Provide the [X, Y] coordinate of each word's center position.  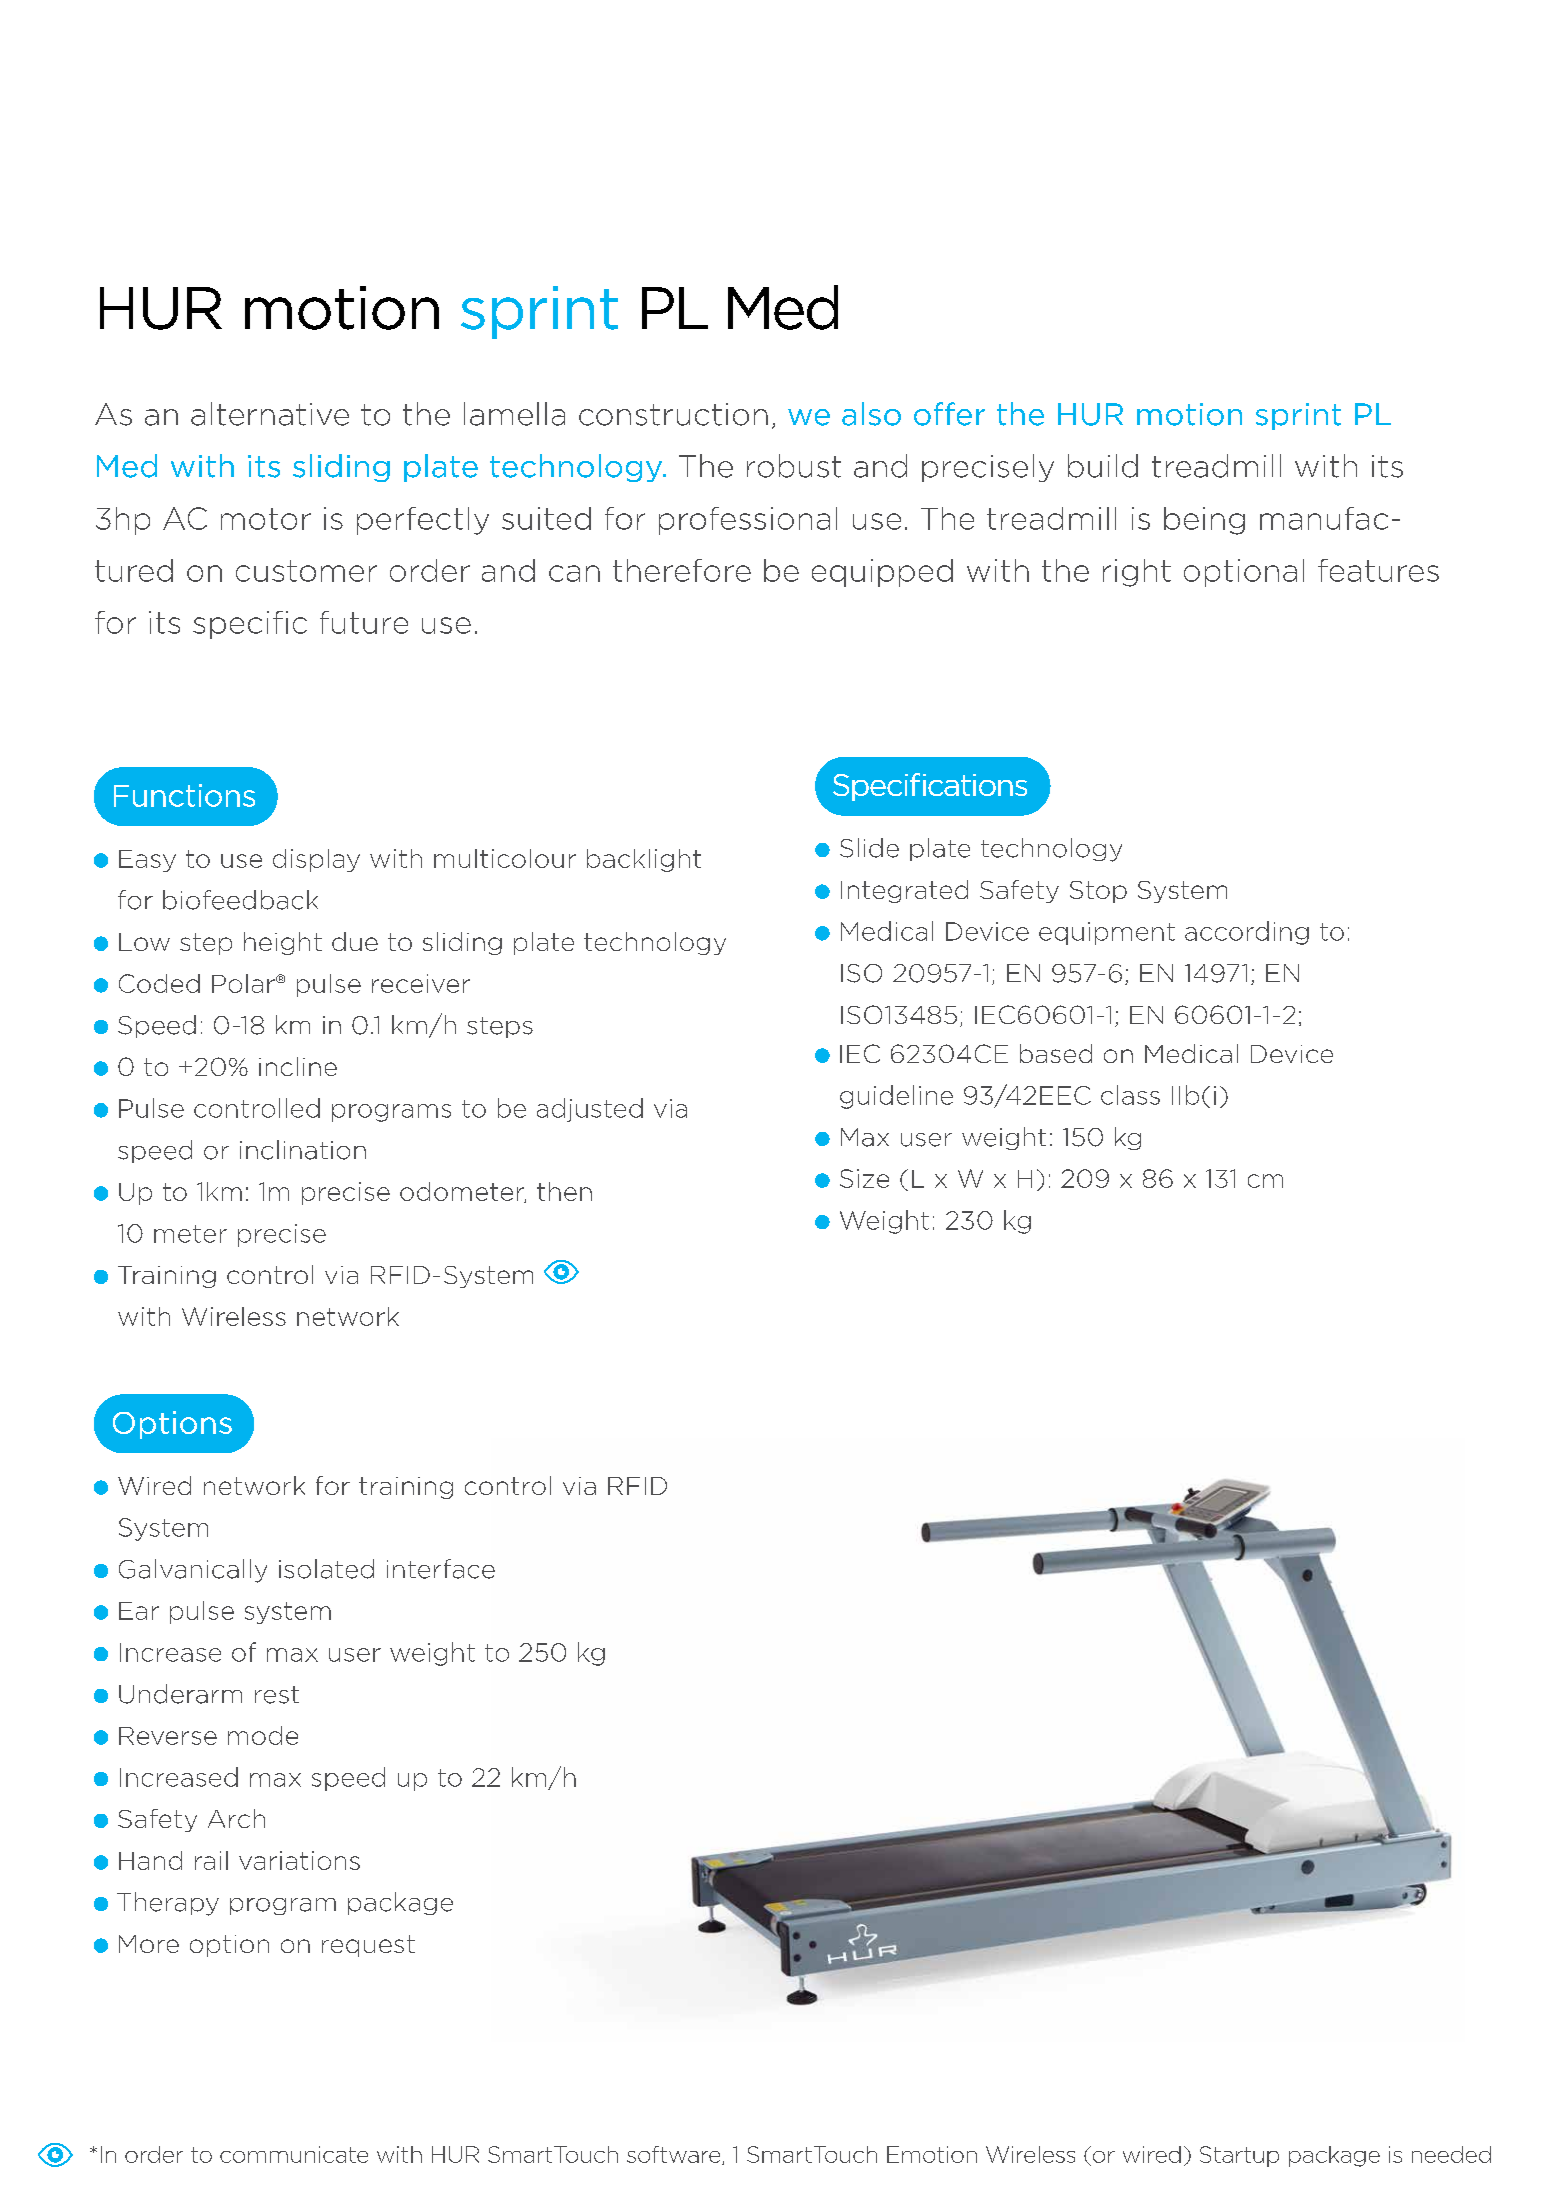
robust [794, 466]
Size [864, 1178]
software [675, 2155]
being [1204, 521]
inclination [303, 1150]
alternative [270, 414]
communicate [294, 2154]
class [1130, 1095]
